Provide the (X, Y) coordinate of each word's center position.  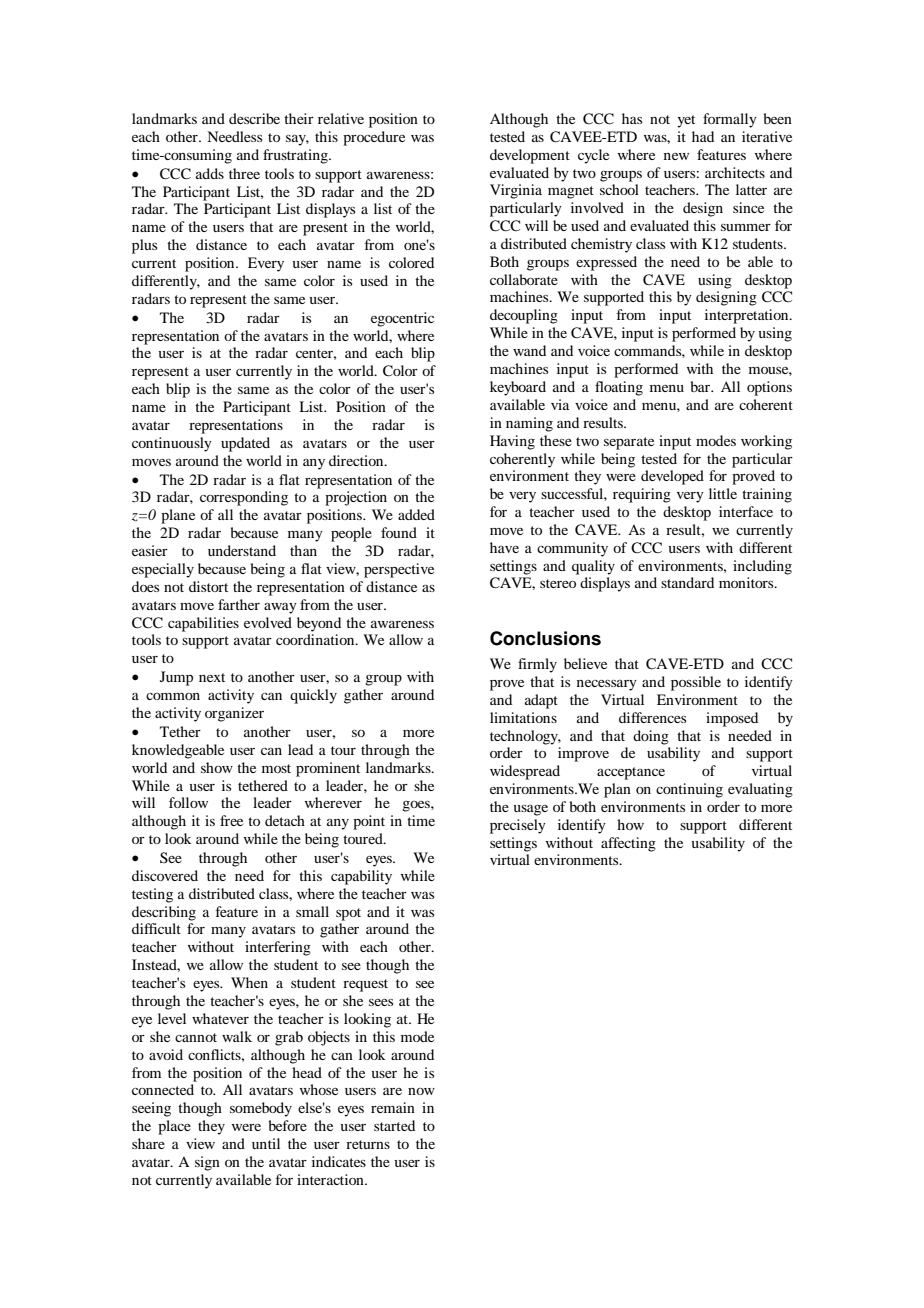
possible (696, 683)
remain (393, 1107)
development (530, 156)
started (394, 1125)
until (266, 1143)
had (703, 136)
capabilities (203, 624)
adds (210, 173)
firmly (537, 665)
